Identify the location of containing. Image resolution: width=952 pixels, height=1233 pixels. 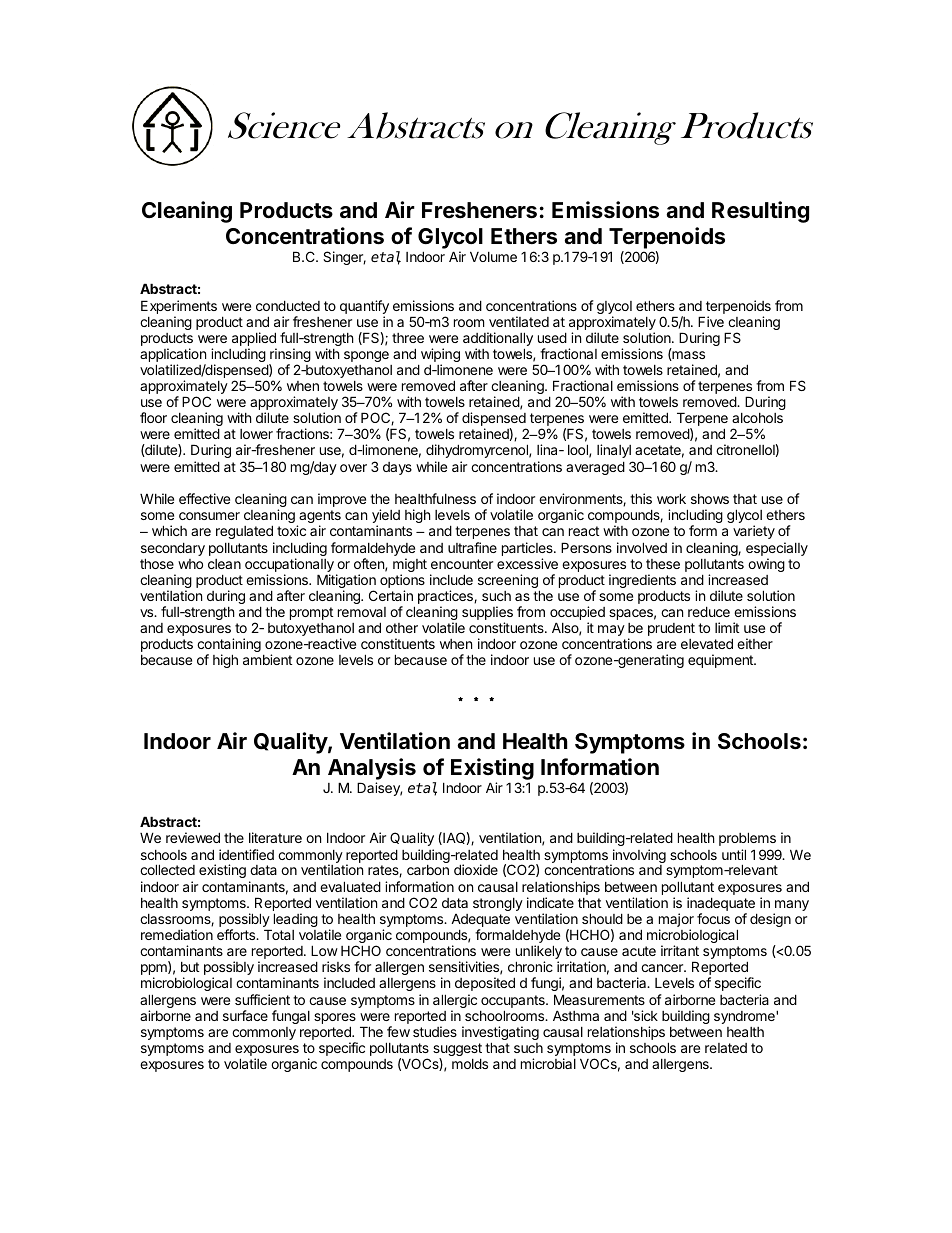
(229, 646).
